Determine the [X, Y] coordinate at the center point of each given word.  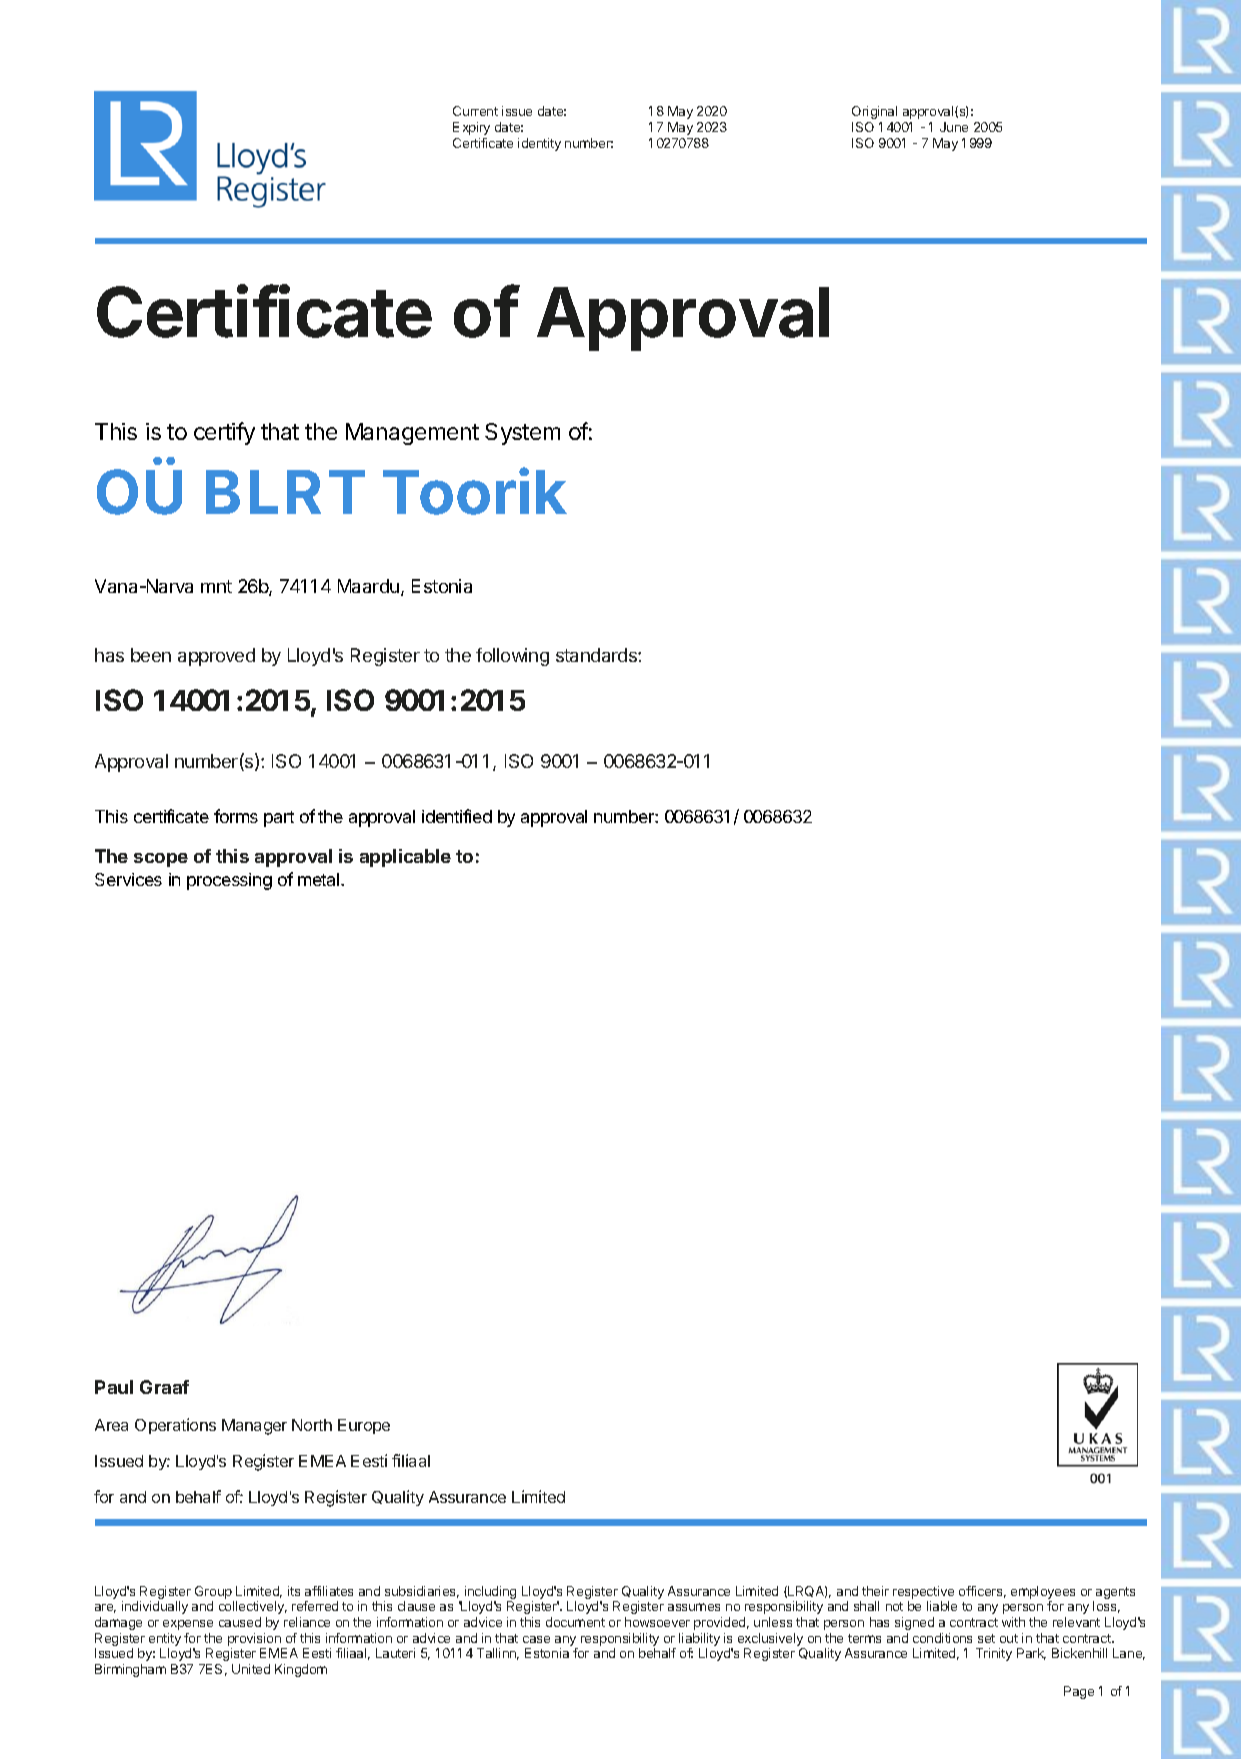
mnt [216, 586]
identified [457, 816]
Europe [364, 1426]
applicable [405, 858]
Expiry [471, 128]
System [522, 434]
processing [229, 881]
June [954, 127]
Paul [114, 1387]
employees [1043, 1592]
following [512, 657]
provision [254, 1639]
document [575, 1622]
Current [475, 111]
